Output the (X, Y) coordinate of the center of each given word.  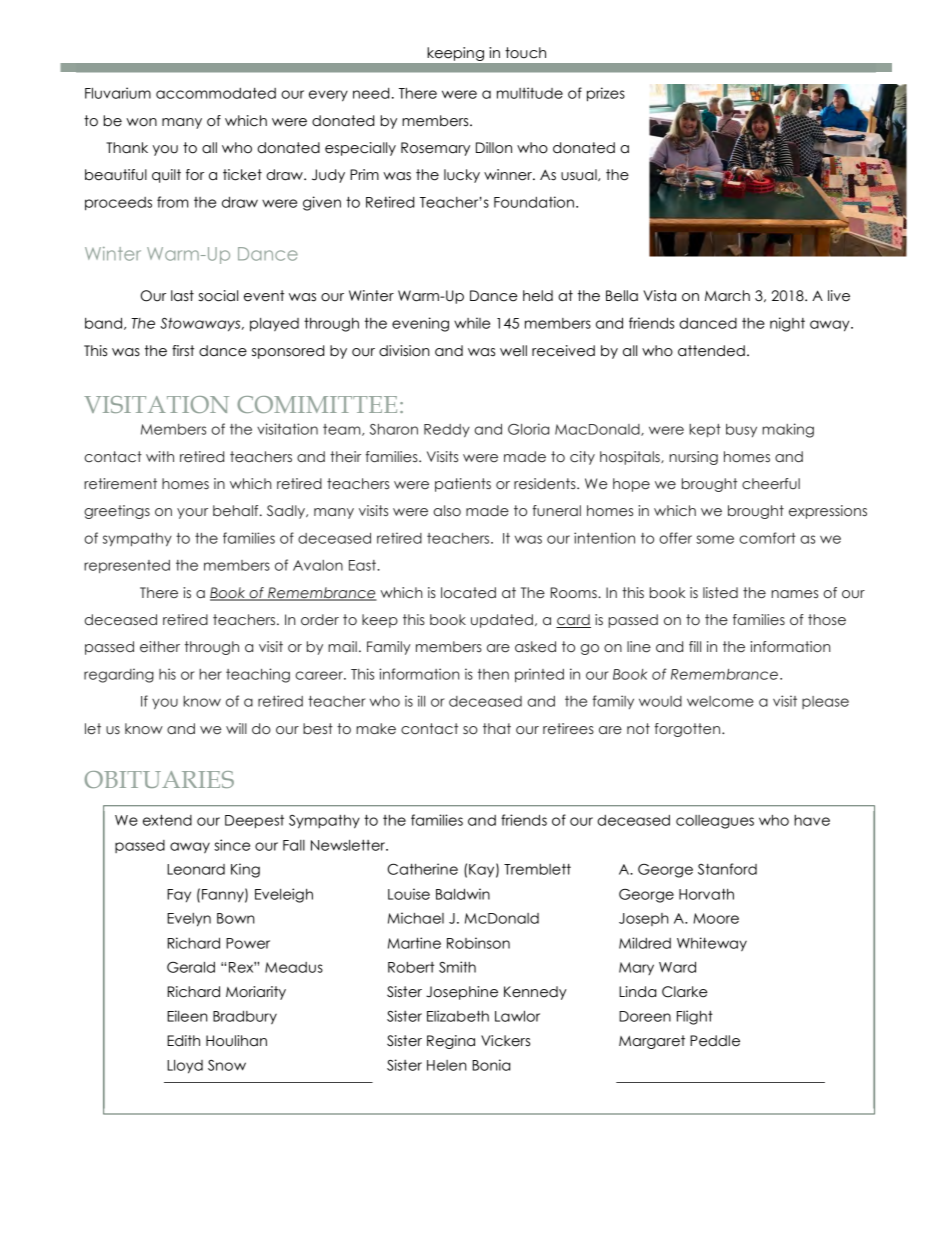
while (472, 323)
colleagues (715, 822)
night (787, 324)
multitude (530, 93)
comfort (767, 538)
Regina (451, 1042)
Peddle (715, 1041)
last (182, 296)
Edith (183, 1040)
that (497, 728)
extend (167, 820)
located (468, 593)
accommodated (216, 93)
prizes (606, 94)
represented (127, 566)
